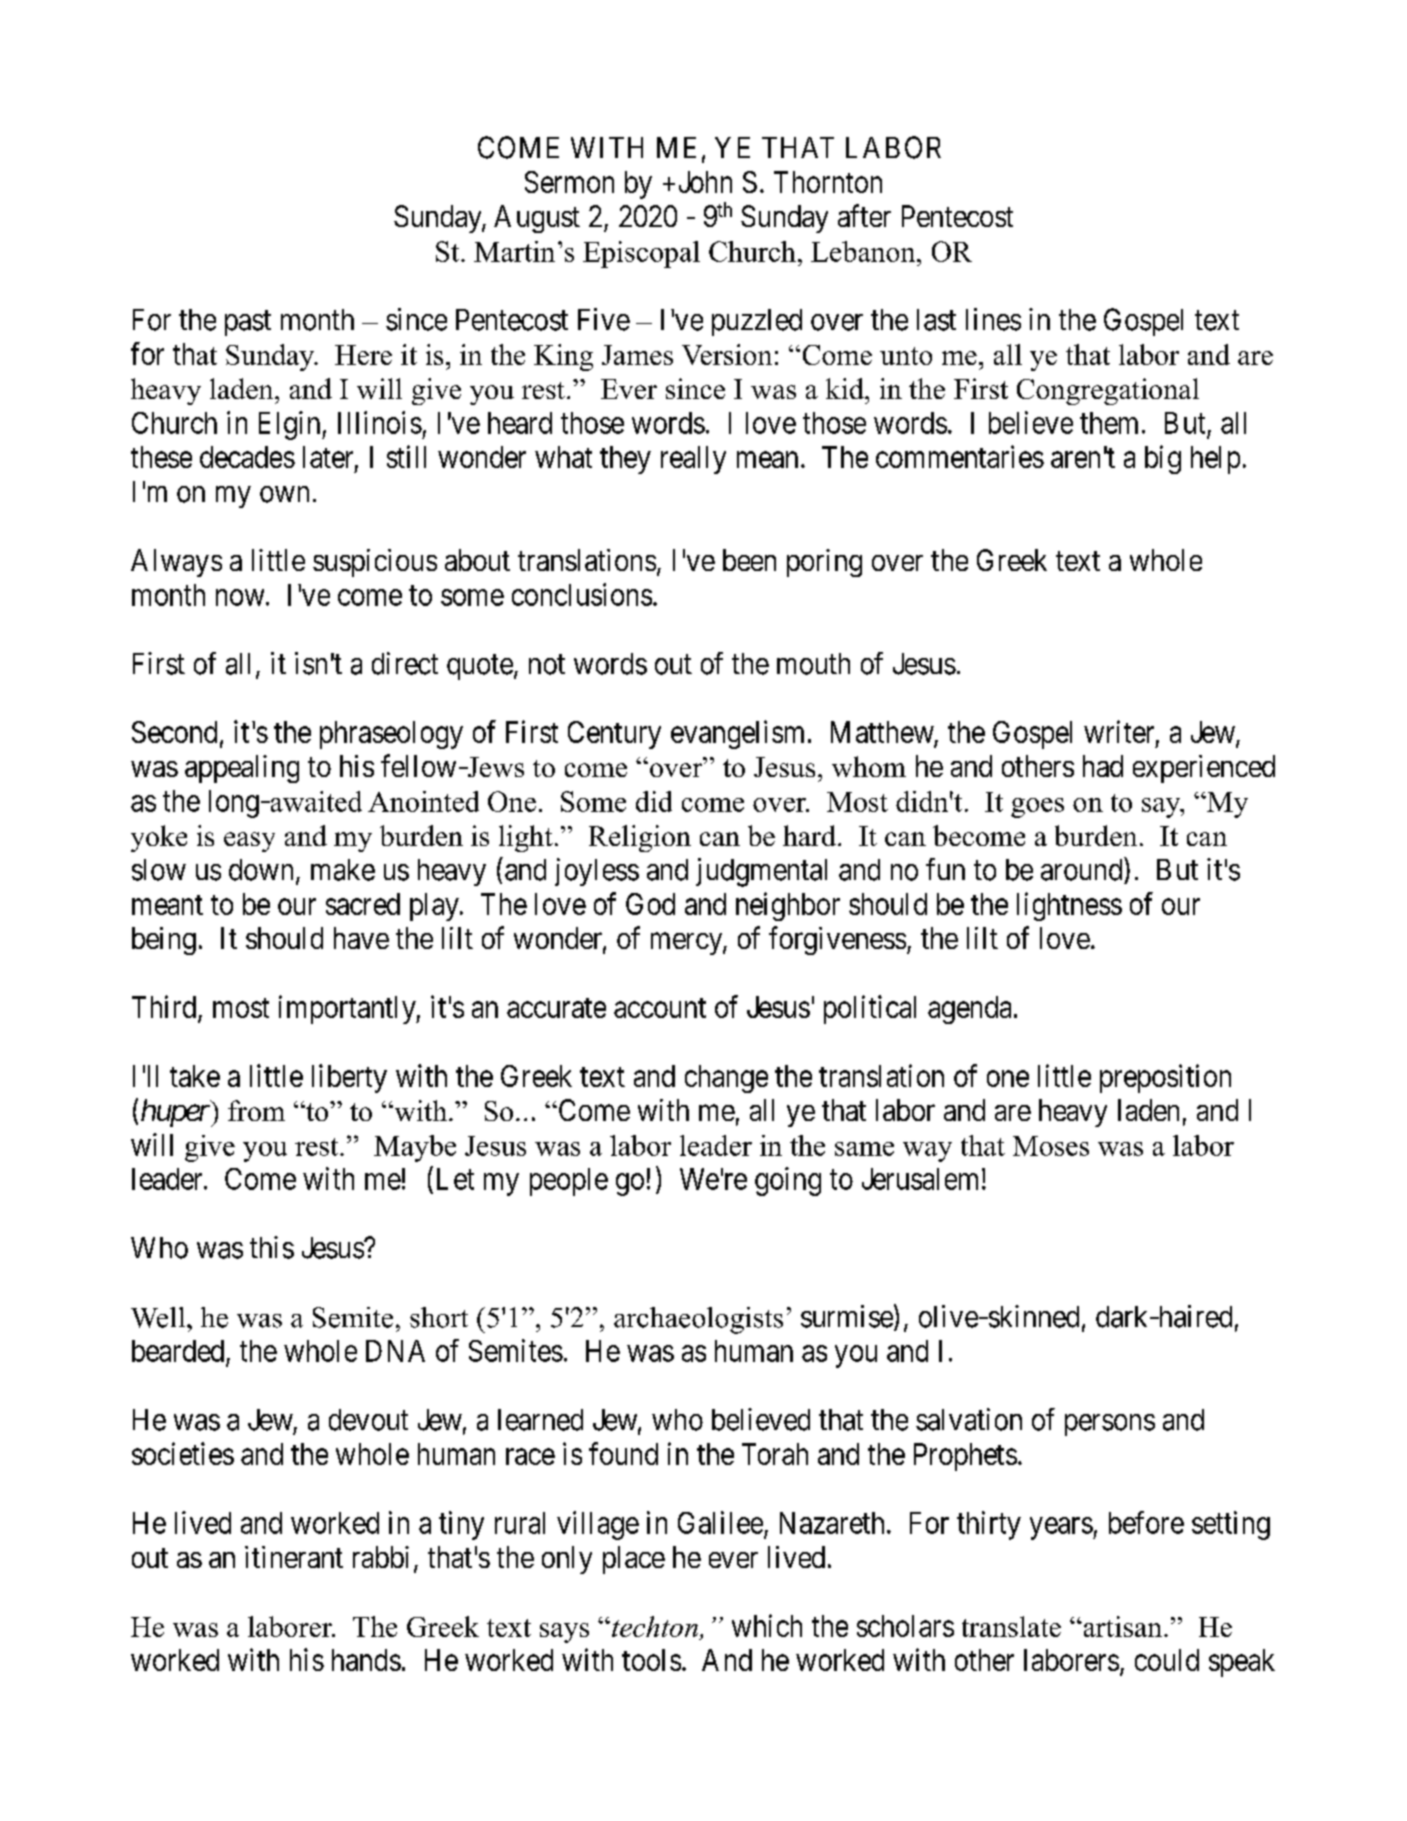 This page has width=1407, height=1821. I want to click on God, so click(650, 904).
